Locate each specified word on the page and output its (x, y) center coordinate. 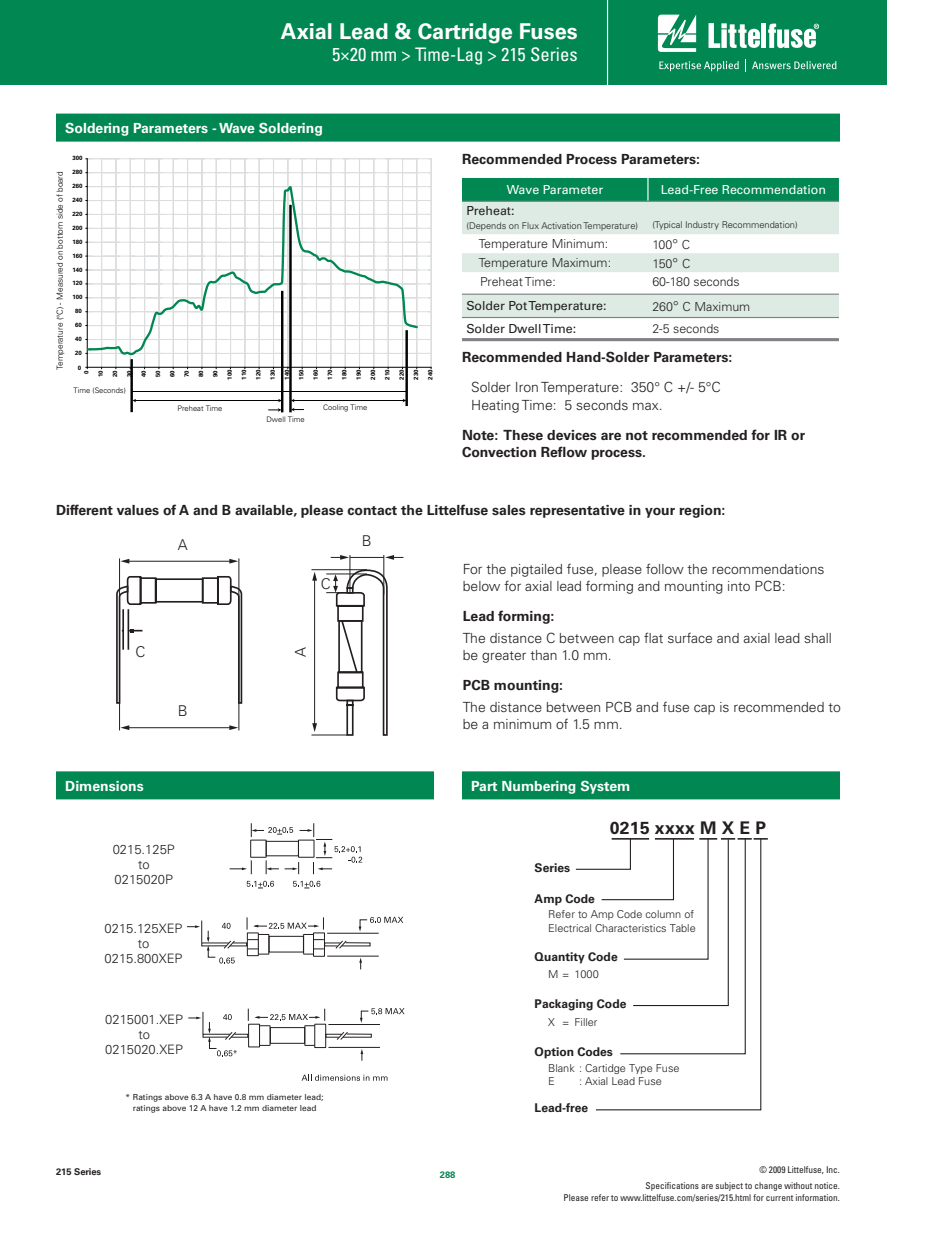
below (481, 586)
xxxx (675, 829)
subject (729, 1186)
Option (554, 1053)
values (138, 510)
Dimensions (105, 786)
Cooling (335, 408)
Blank (562, 1068)
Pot (518, 305)
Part (484, 786)
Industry (702, 225)
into (739, 586)
